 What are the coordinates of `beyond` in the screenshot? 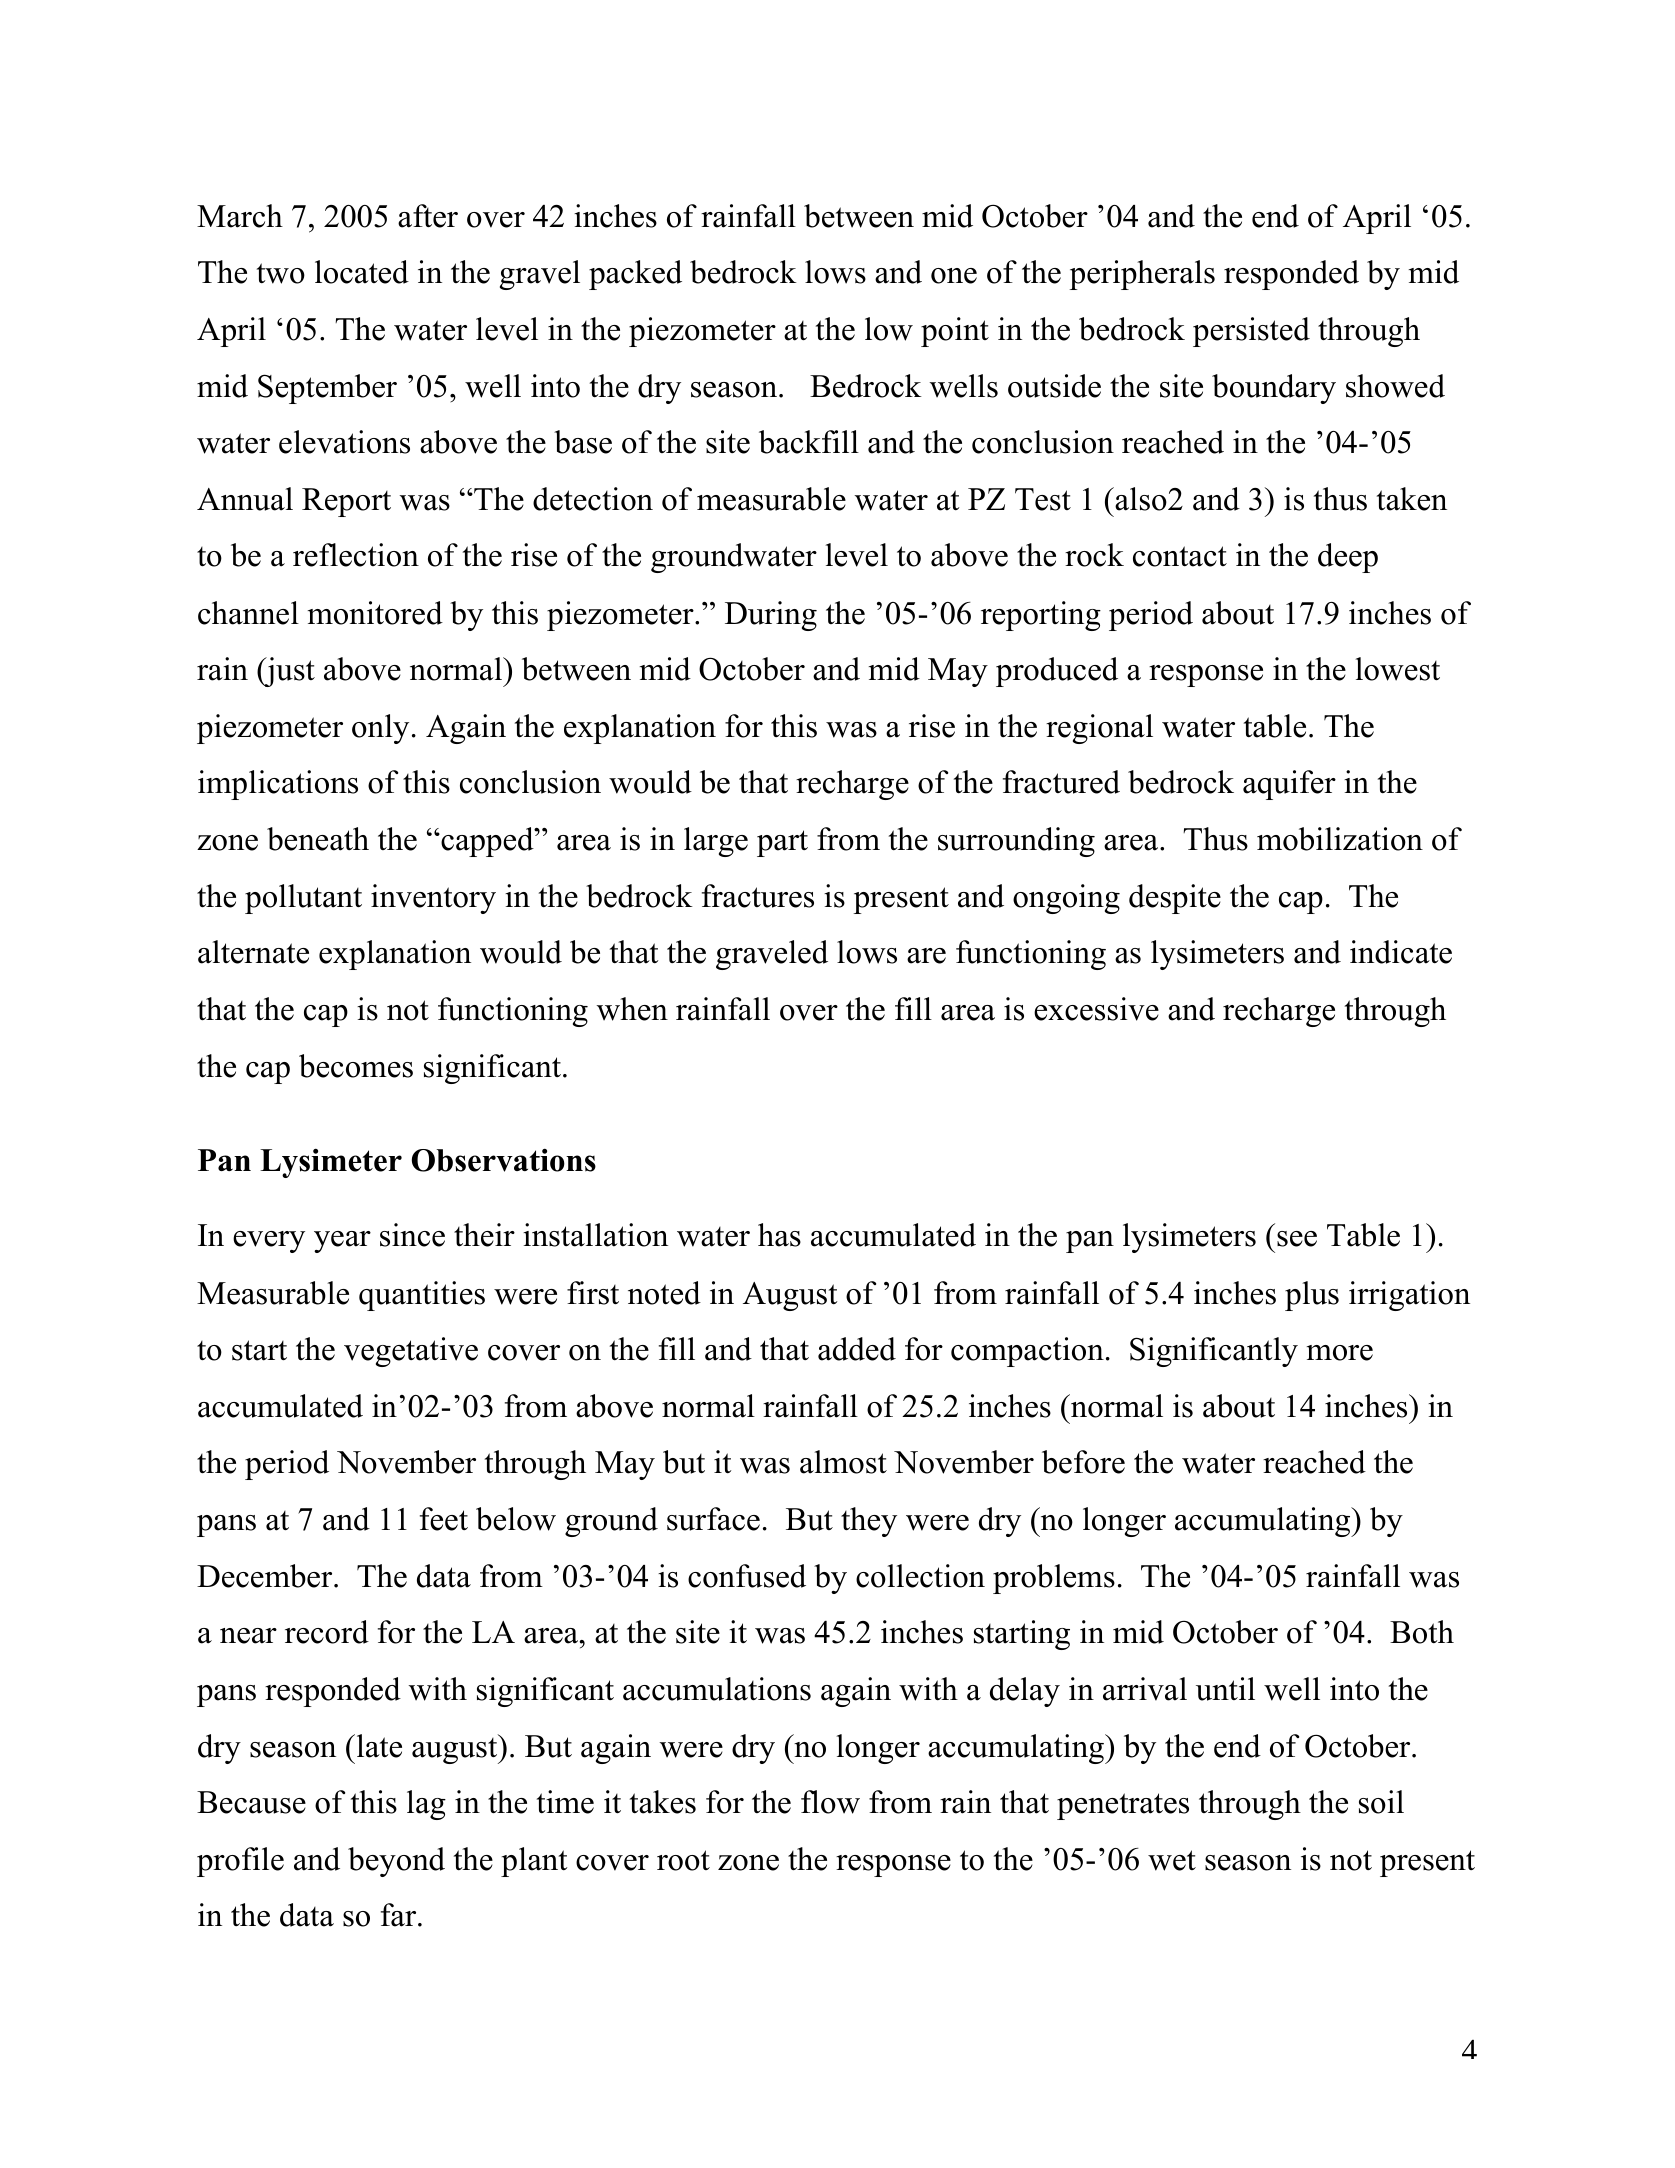 It's located at (396, 1862).
